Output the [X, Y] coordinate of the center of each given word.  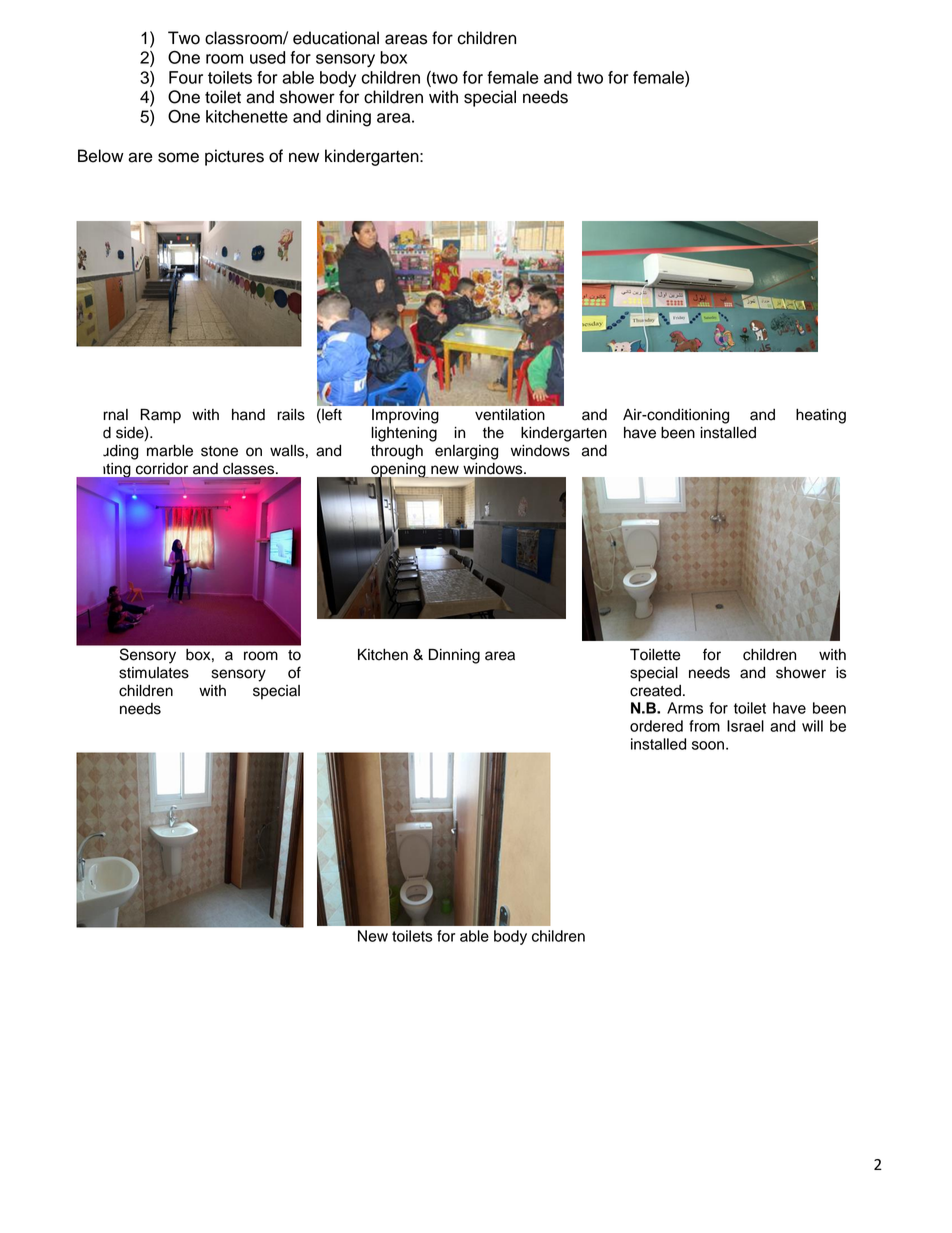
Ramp [160, 416]
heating [821, 416]
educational [336, 38]
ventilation [510, 415]
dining [348, 118]
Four [186, 77]
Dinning [454, 656]
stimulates [154, 673]
